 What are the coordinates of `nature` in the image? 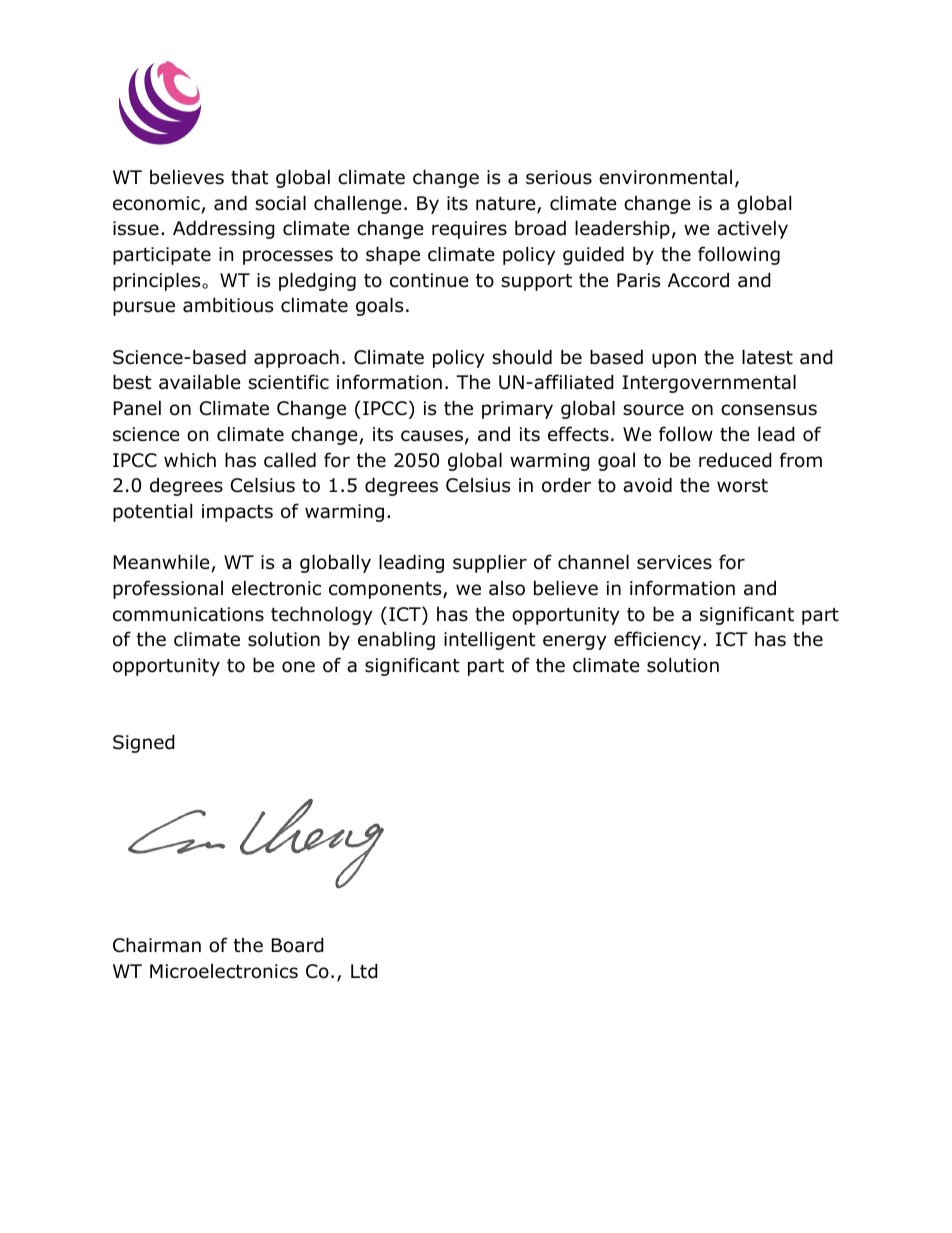 It's located at (506, 204).
